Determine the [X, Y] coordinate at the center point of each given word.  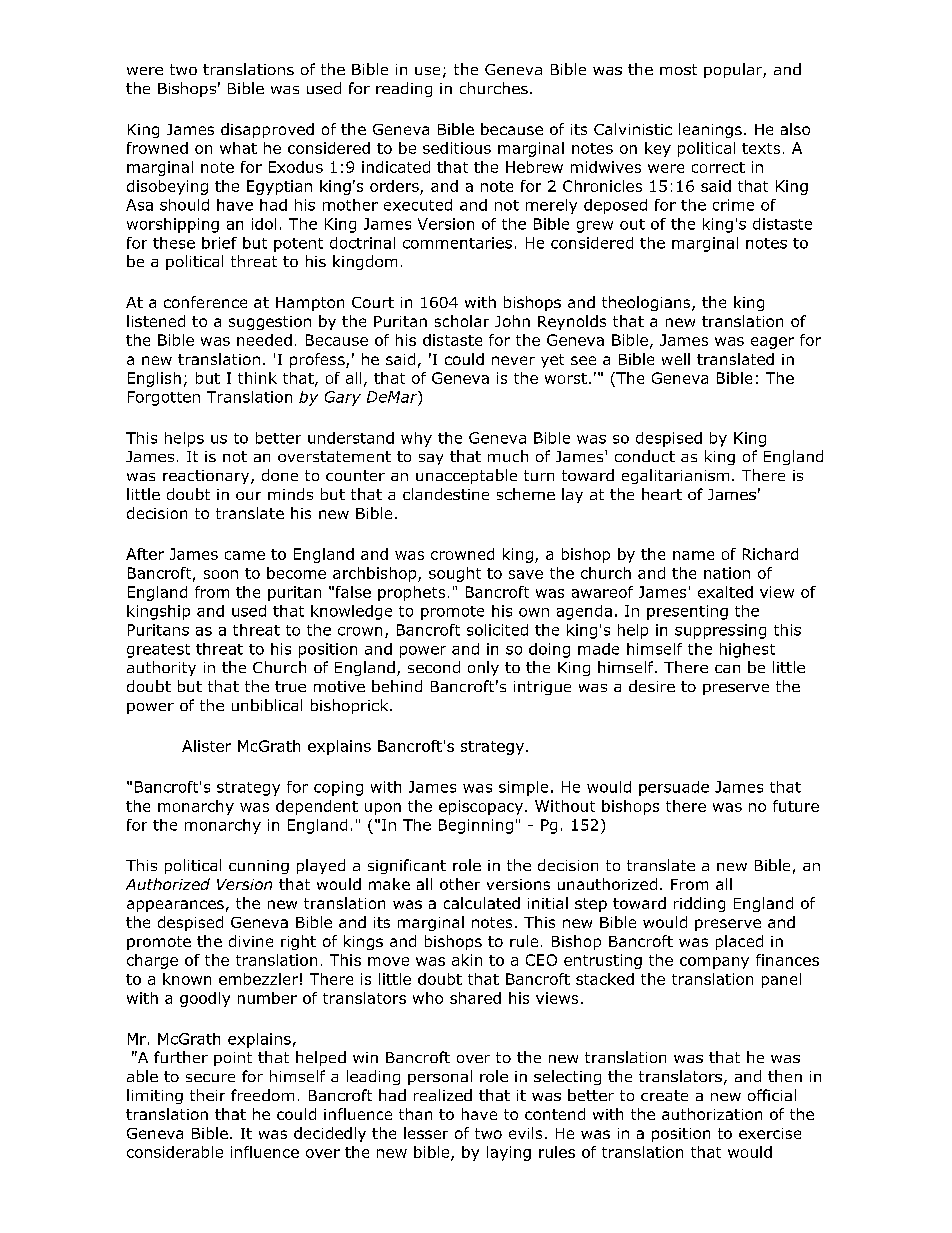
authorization [712, 1114]
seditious [457, 148]
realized [443, 1095]
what [238, 148]
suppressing [720, 631]
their [207, 1095]
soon [221, 574]
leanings [710, 130]
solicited [497, 630]
